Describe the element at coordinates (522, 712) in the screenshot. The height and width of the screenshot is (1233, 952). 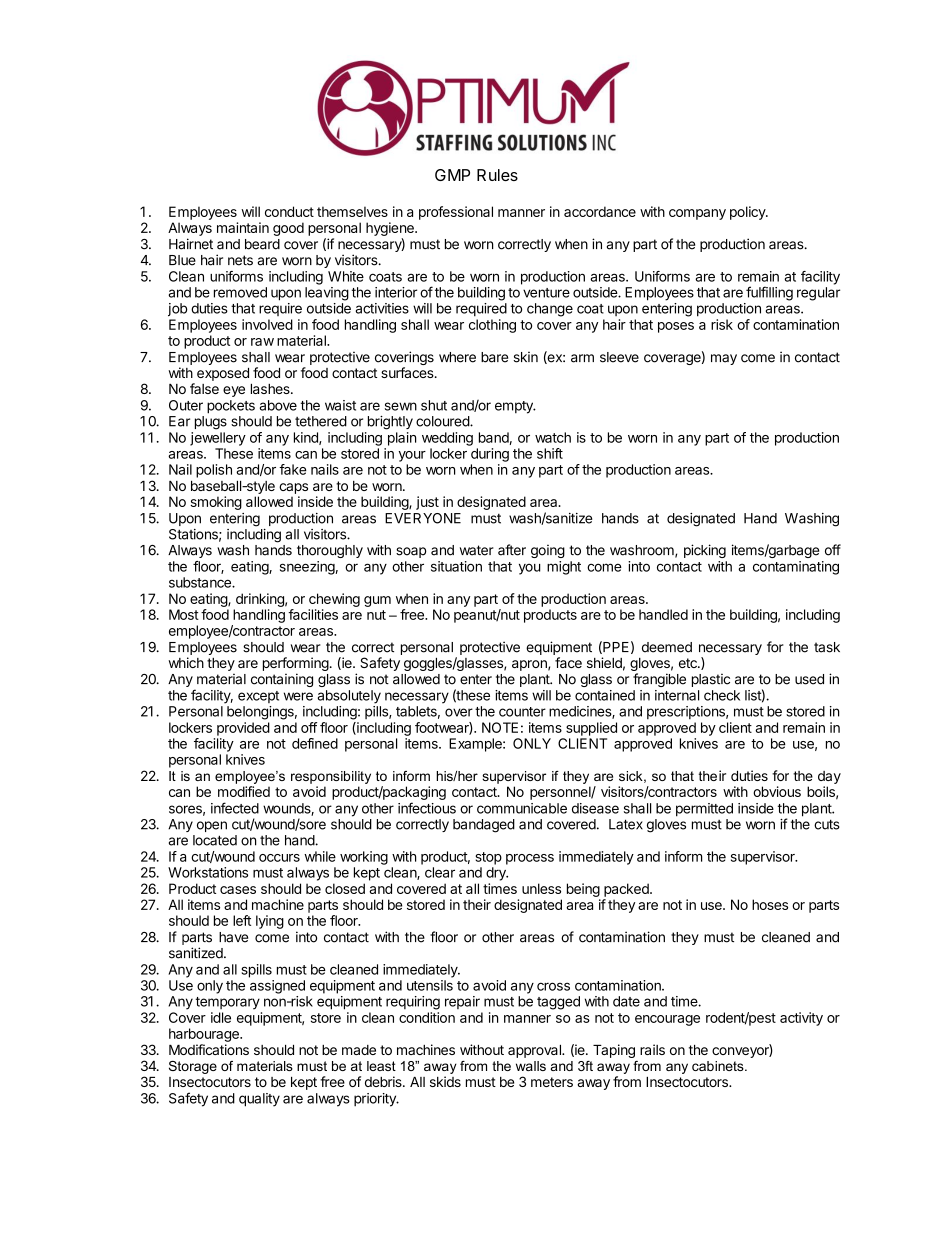
I see `counter` at that location.
